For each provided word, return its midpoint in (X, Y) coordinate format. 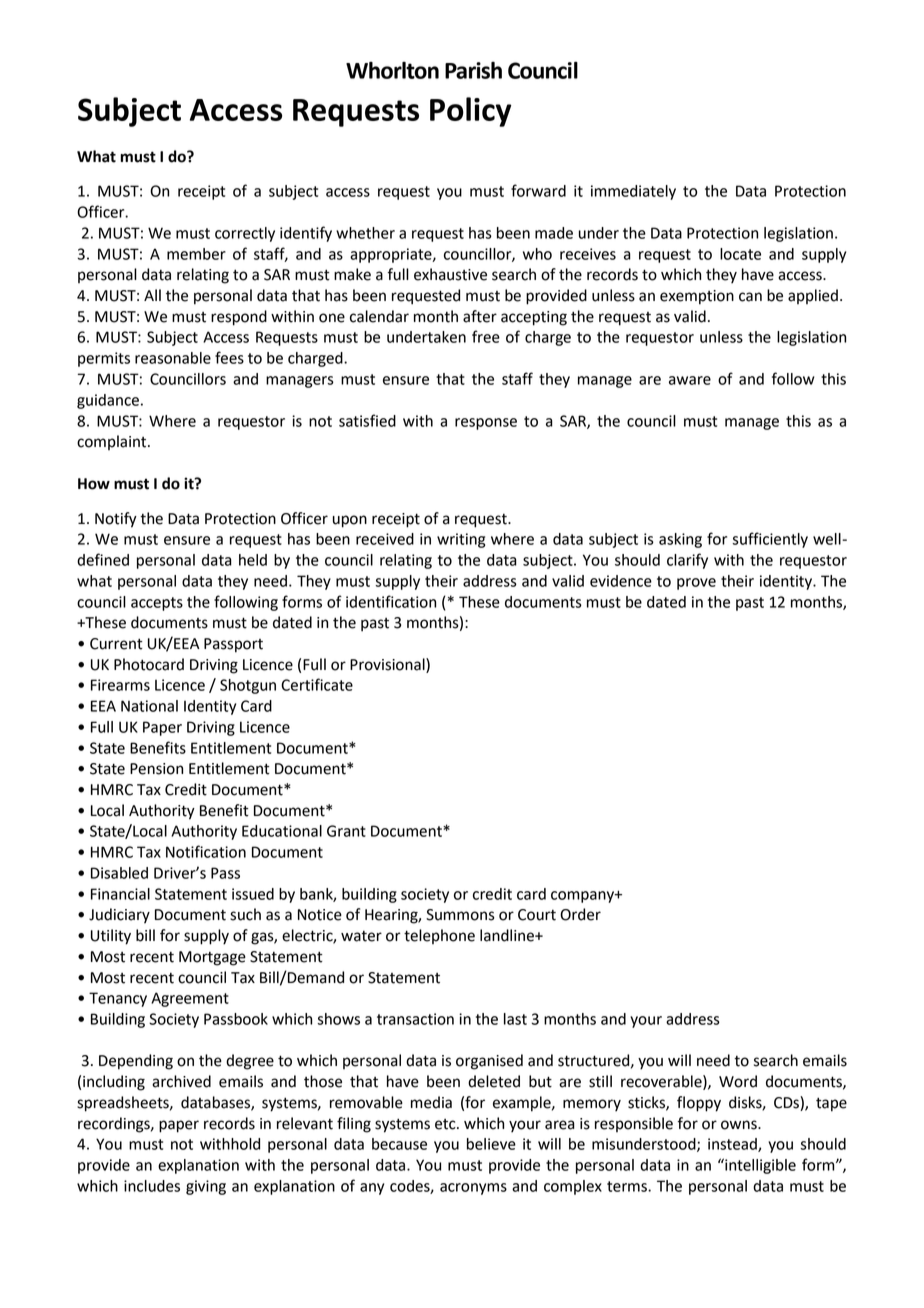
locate (740, 254)
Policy (471, 112)
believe (491, 1144)
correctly (245, 234)
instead (733, 1145)
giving (206, 1187)
